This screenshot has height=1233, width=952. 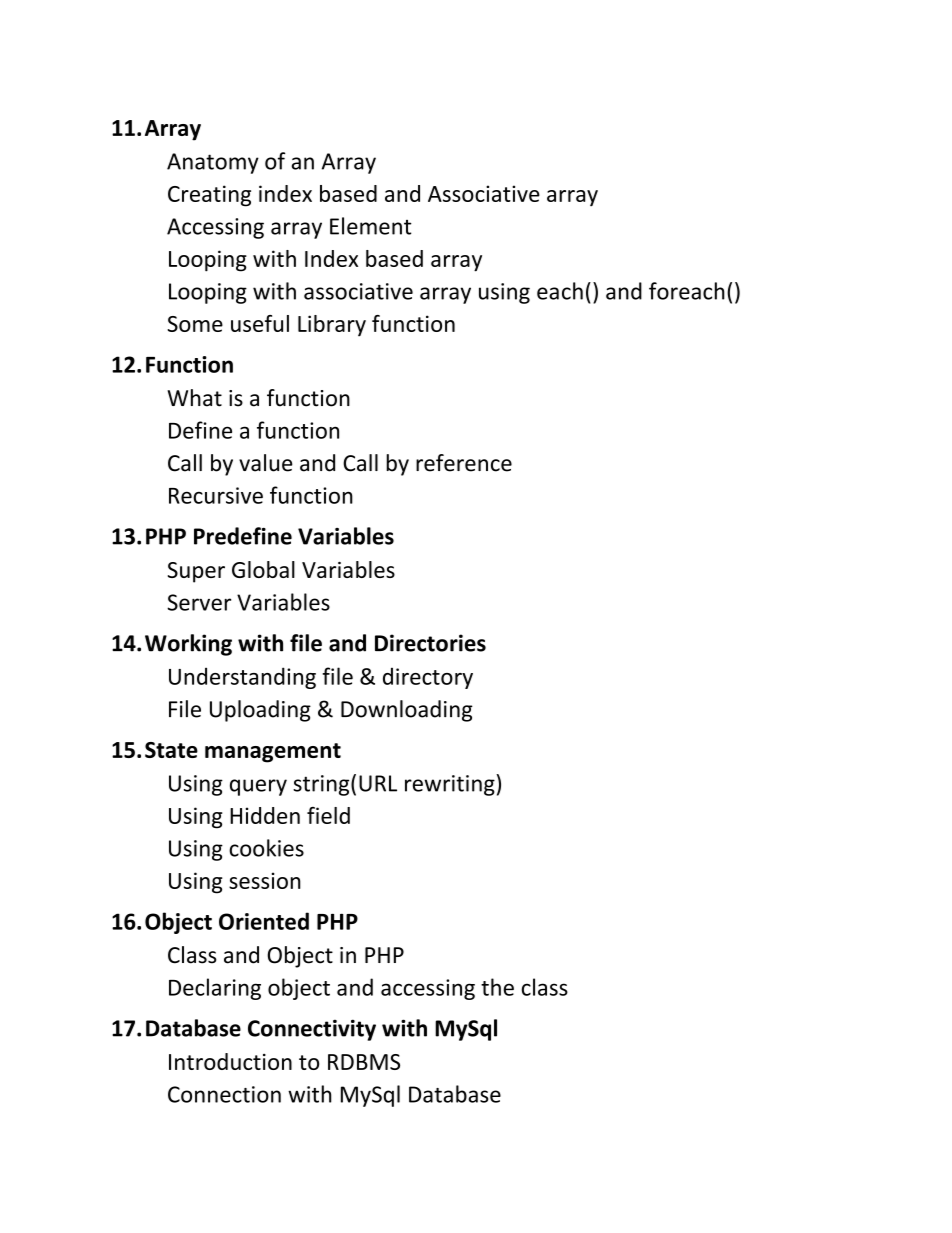 What do you see at coordinates (194, 398) in the screenshot?
I see `What` at bounding box center [194, 398].
